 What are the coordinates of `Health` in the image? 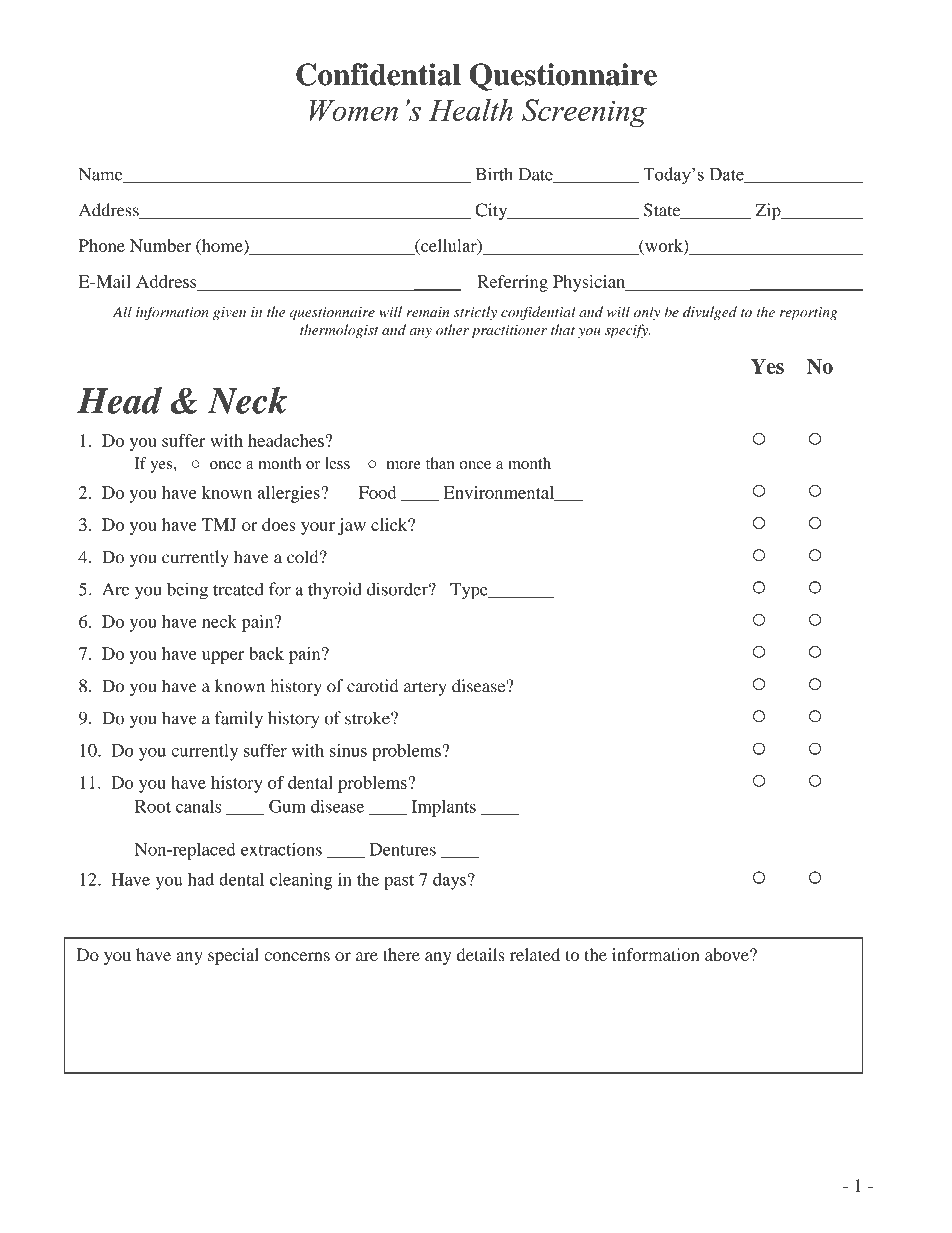 It's located at (471, 110).
